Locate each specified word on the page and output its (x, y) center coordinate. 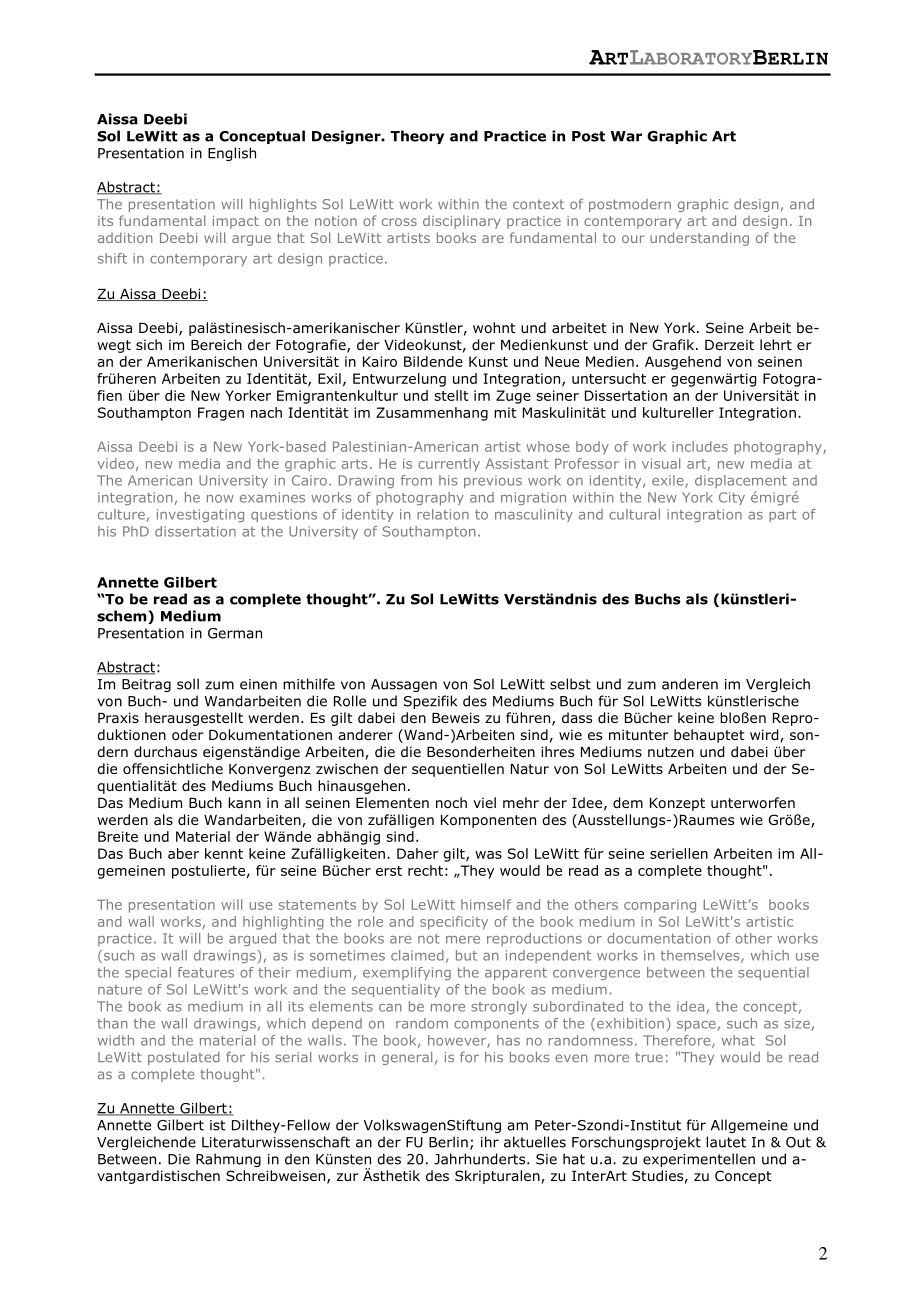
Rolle (350, 701)
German (235, 633)
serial (293, 1057)
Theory (417, 137)
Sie (546, 1159)
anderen (690, 684)
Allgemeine (749, 1126)
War (626, 136)
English (232, 154)
